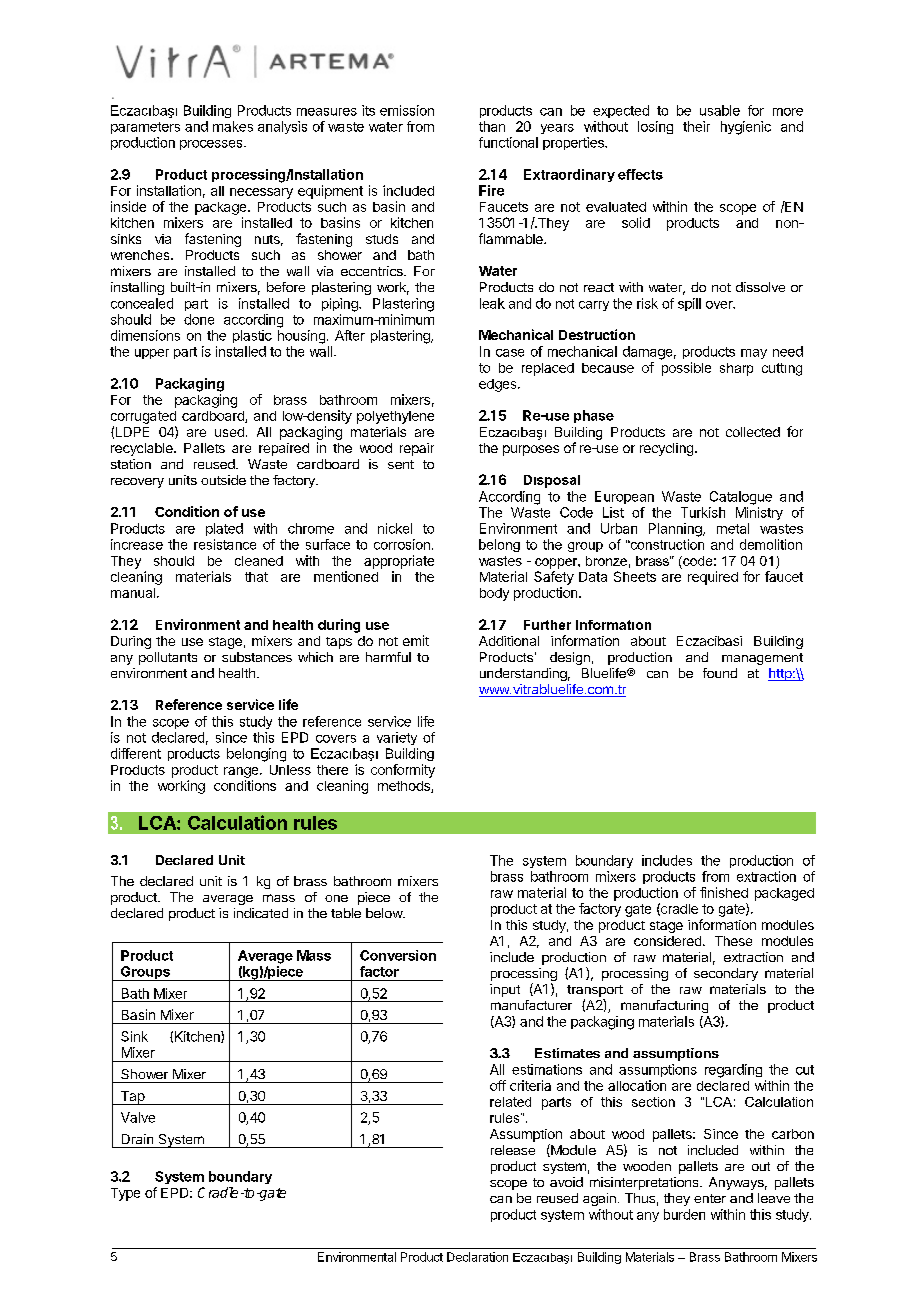 The image size is (924, 1308). Describe the element at coordinates (492, 126) in the page. I see `than` at that location.
